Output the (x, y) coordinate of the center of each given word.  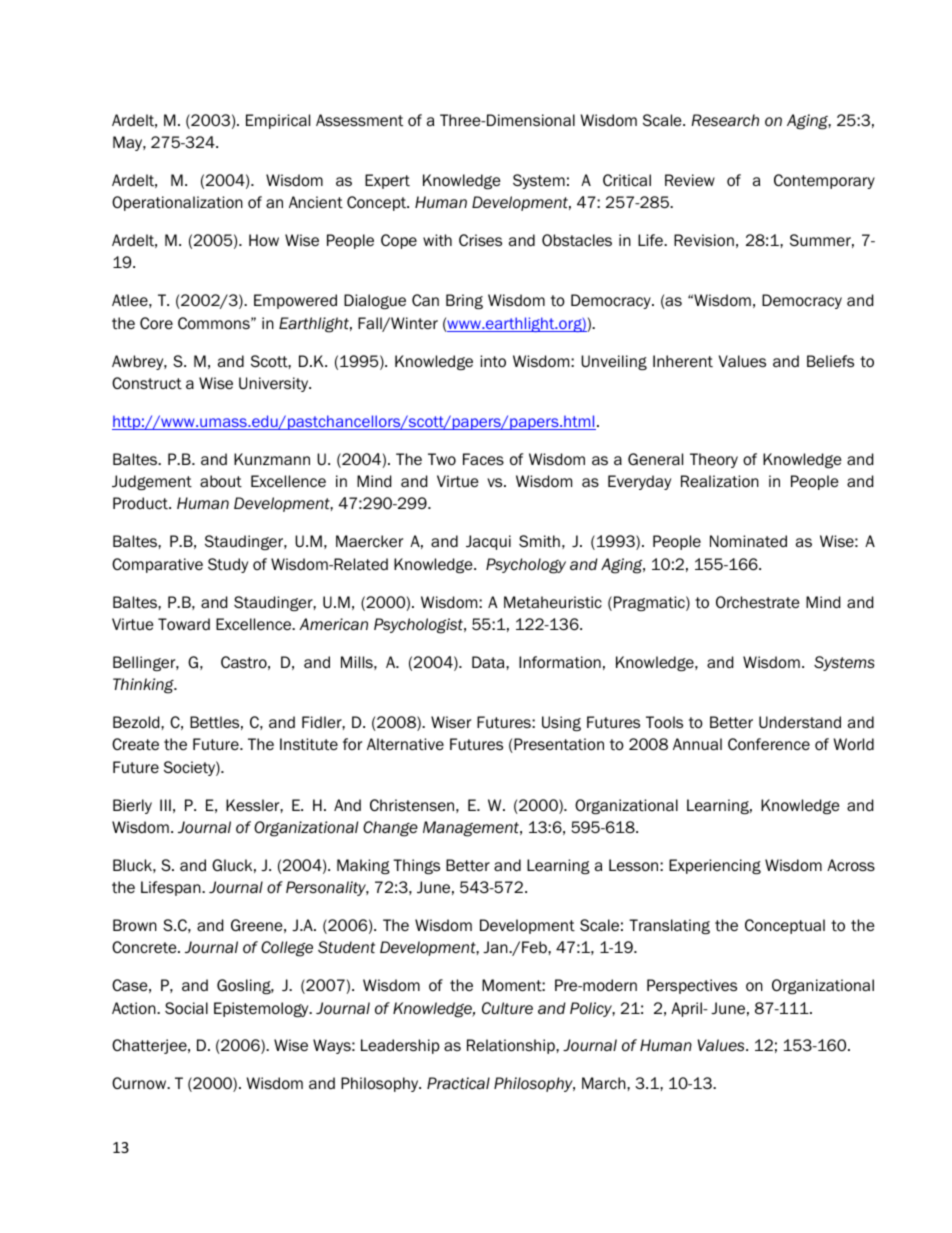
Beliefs (830, 361)
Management (472, 829)
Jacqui (488, 542)
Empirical (278, 121)
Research (725, 120)
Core (156, 323)
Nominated (748, 541)
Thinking (144, 686)
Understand (800, 722)
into (493, 361)
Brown (135, 925)
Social (186, 1008)
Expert (387, 181)
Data (489, 662)
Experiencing (715, 866)
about (221, 481)
